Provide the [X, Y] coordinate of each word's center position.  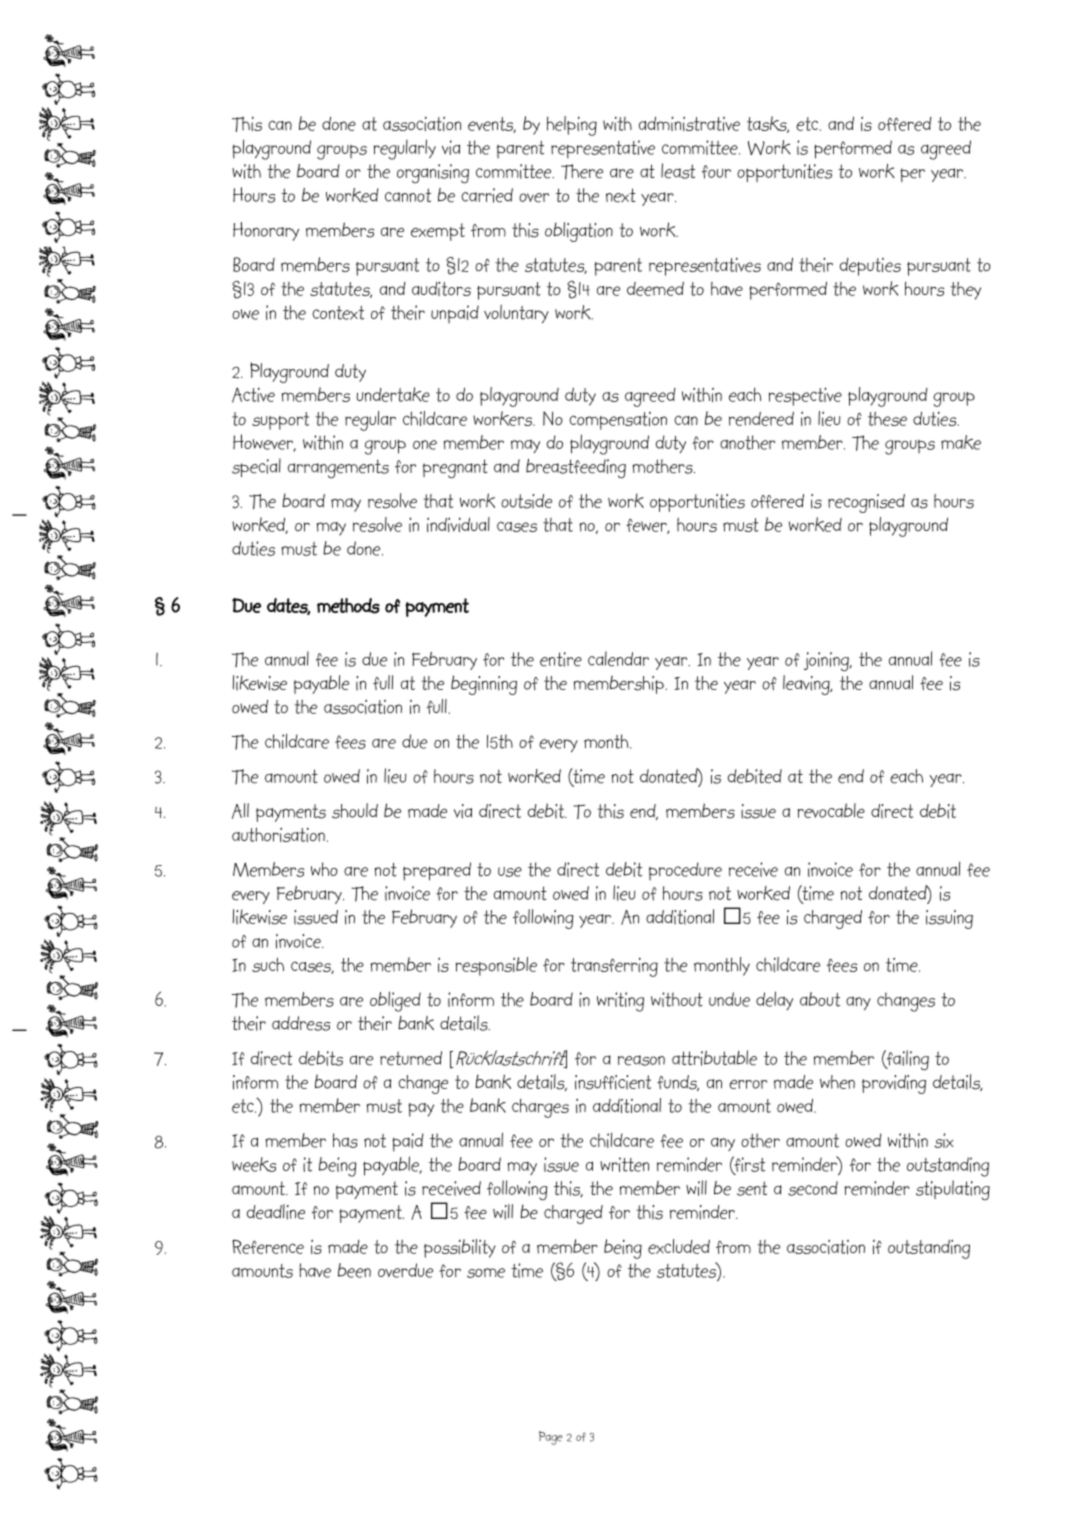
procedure [685, 871]
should [355, 811]
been [354, 1270]
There [582, 172]
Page [551, 1438]
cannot [408, 195]
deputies [870, 267]
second [813, 1188]
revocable [831, 810]
